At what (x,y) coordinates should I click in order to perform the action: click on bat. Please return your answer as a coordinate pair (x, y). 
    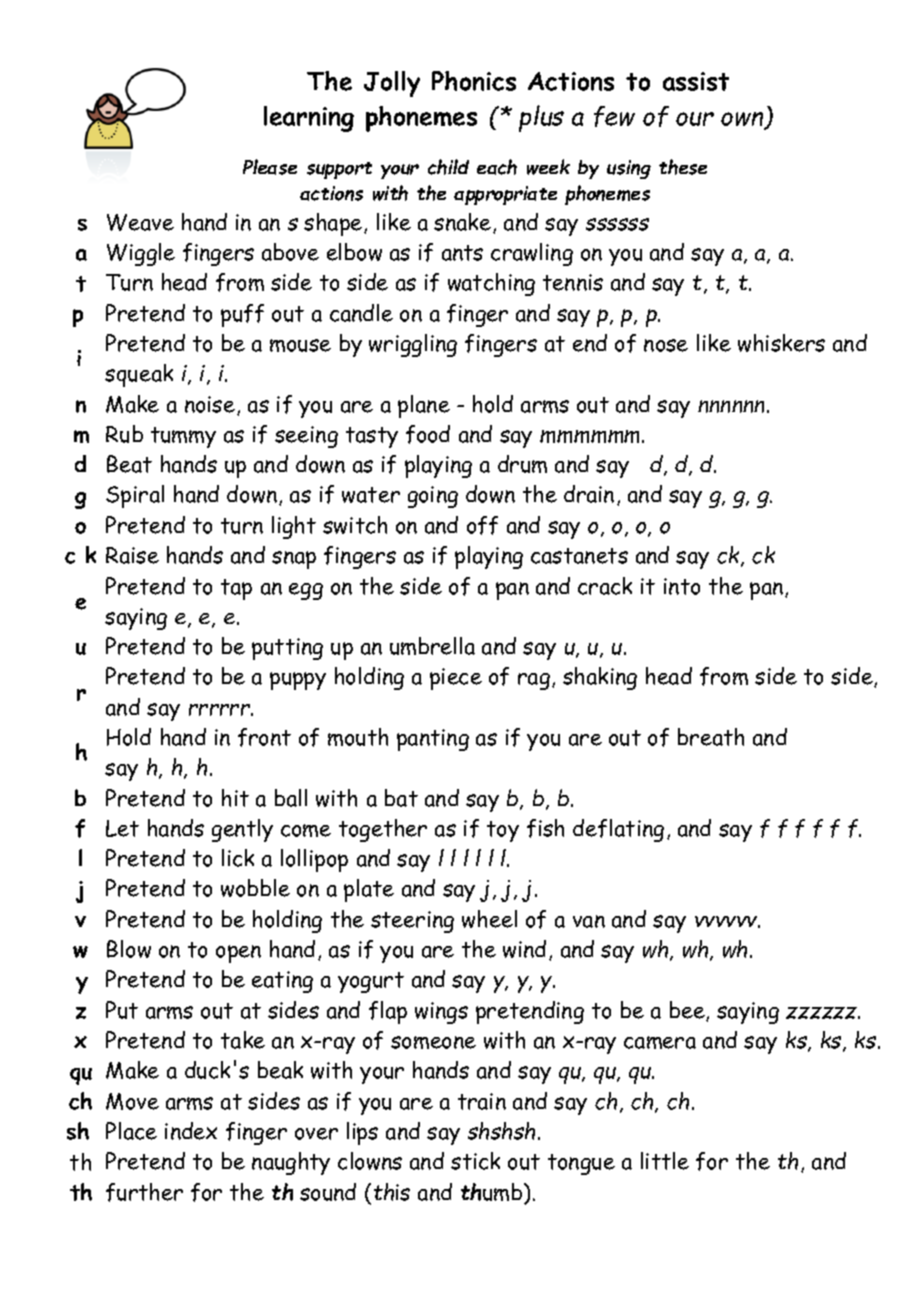
    Looking at the image, I should click on (401, 798).
